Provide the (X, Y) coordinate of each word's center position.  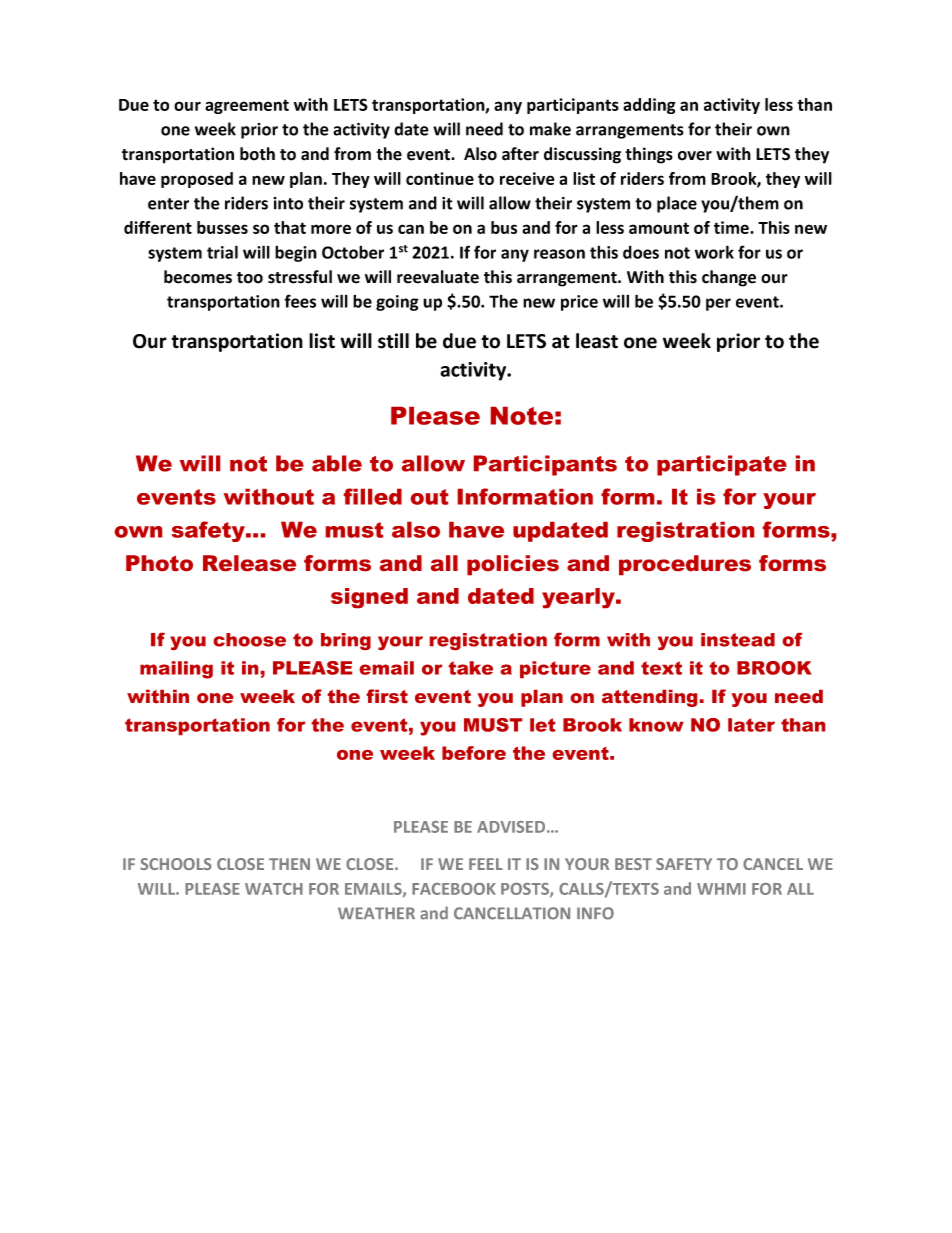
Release (249, 563)
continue (440, 178)
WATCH (274, 889)
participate (722, 465)
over (695, 156)
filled (373, 496)
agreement (247, 106)
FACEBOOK (454, 889)
